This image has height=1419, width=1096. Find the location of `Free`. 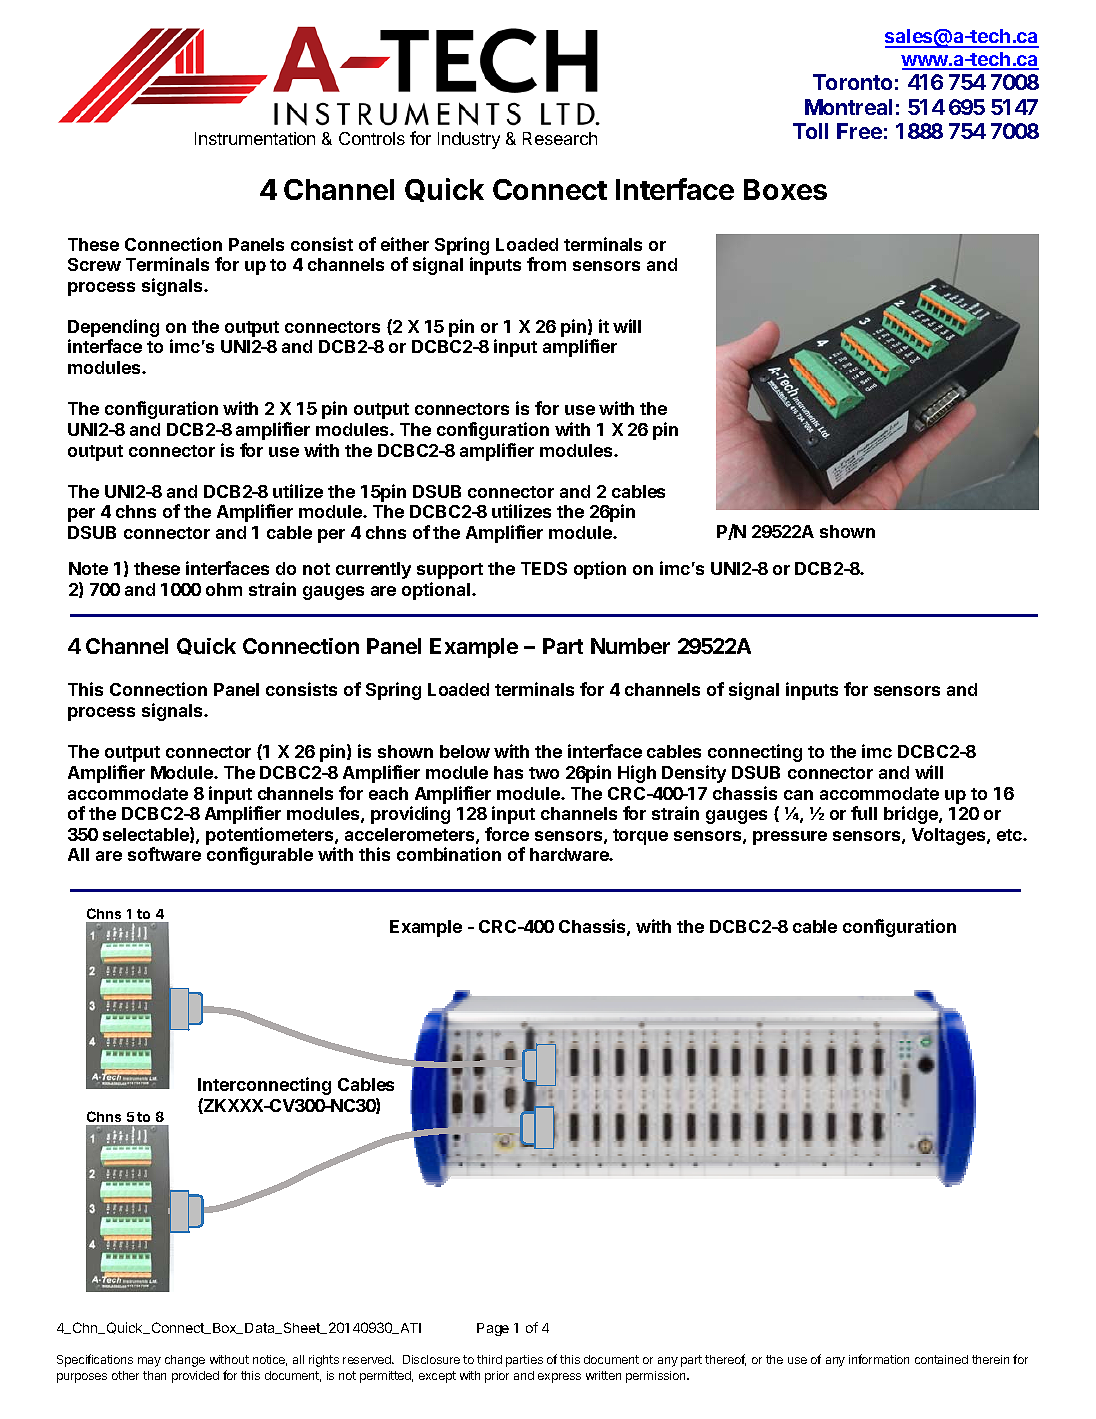

Free is located at coordinates (859, 131).
